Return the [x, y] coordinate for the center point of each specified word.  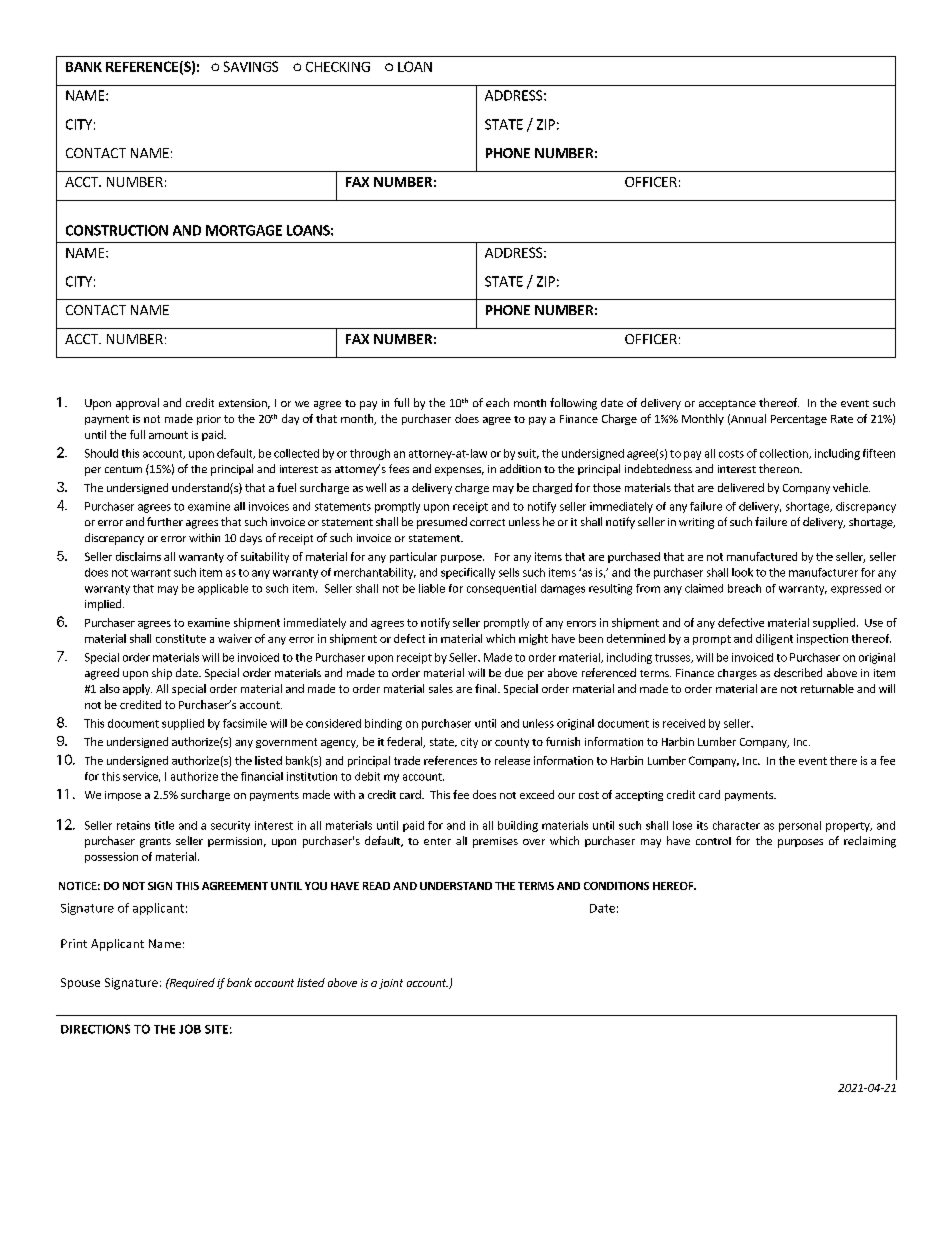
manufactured [762, 556]
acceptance [727, 405]
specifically [468, 573]
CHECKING [338, 67]
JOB [190, 1029]
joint [391, 984]
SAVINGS [251, 66]
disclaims [138, 556]
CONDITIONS [616, 886]
